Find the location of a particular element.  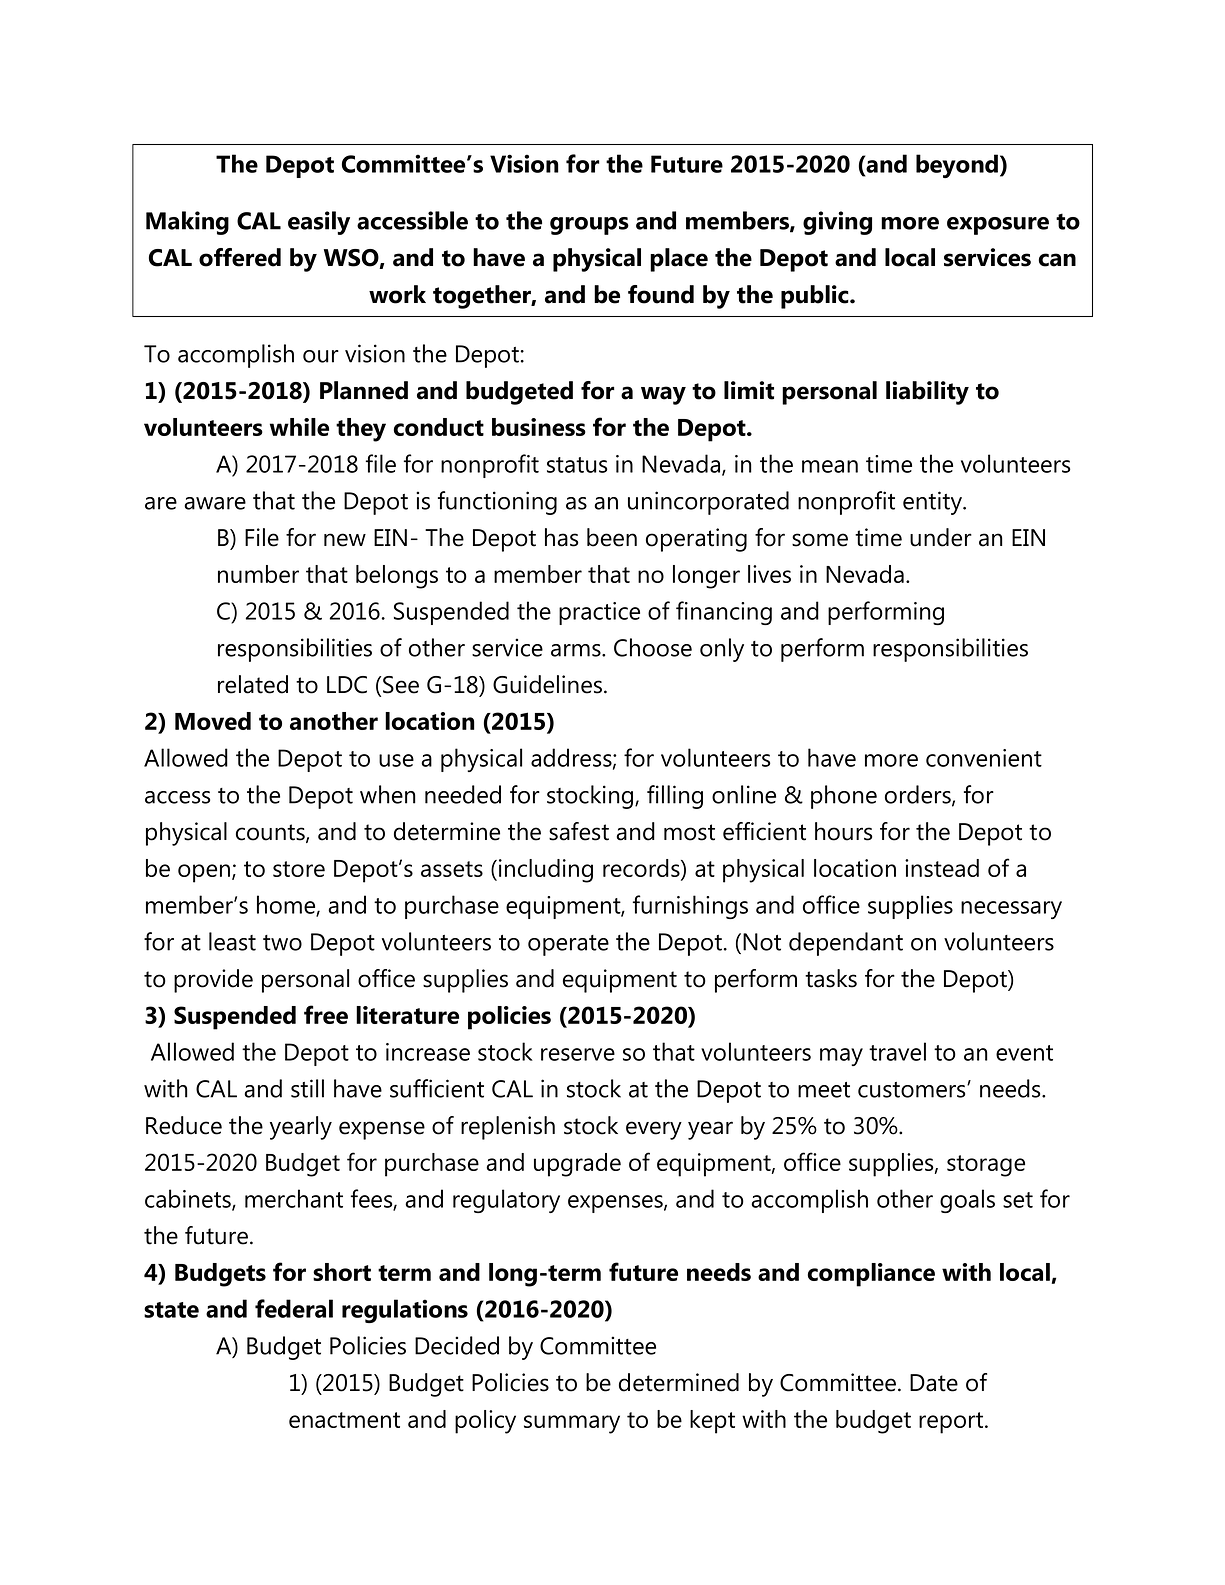

storage is located at coordinates (986, 1166).
